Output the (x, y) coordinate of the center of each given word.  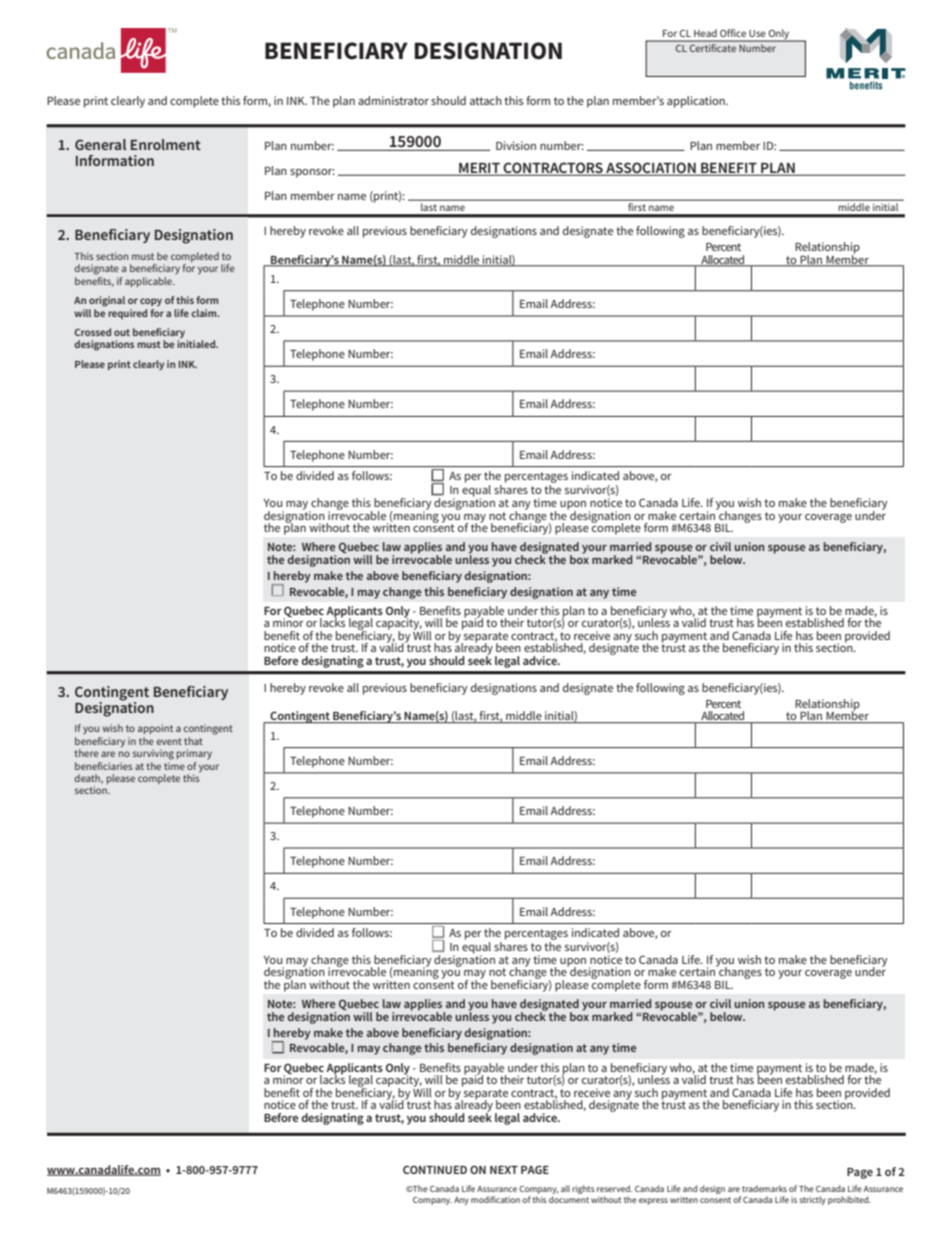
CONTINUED (435, 1169)
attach (486, 100)
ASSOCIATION (651, 169)
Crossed (93, 332)
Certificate (713, 46)
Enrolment (166, 144)
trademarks (764, 1188)
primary (194, 754)
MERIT (479, 169)
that (193, 741)
